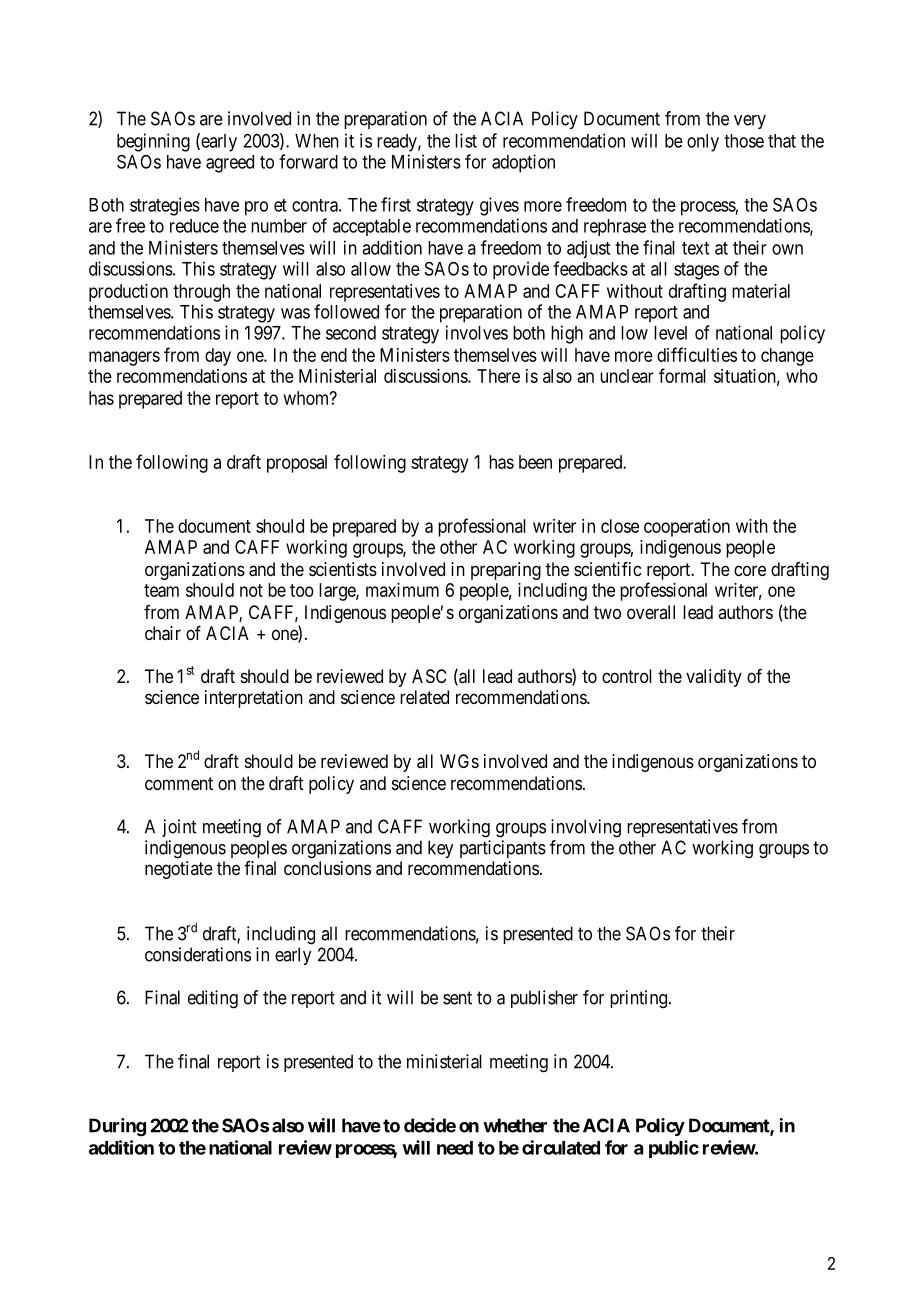  What do you see at coordinates (682, 375) in the screenshot?
I see `formal` at bounding box center [682, 375].
